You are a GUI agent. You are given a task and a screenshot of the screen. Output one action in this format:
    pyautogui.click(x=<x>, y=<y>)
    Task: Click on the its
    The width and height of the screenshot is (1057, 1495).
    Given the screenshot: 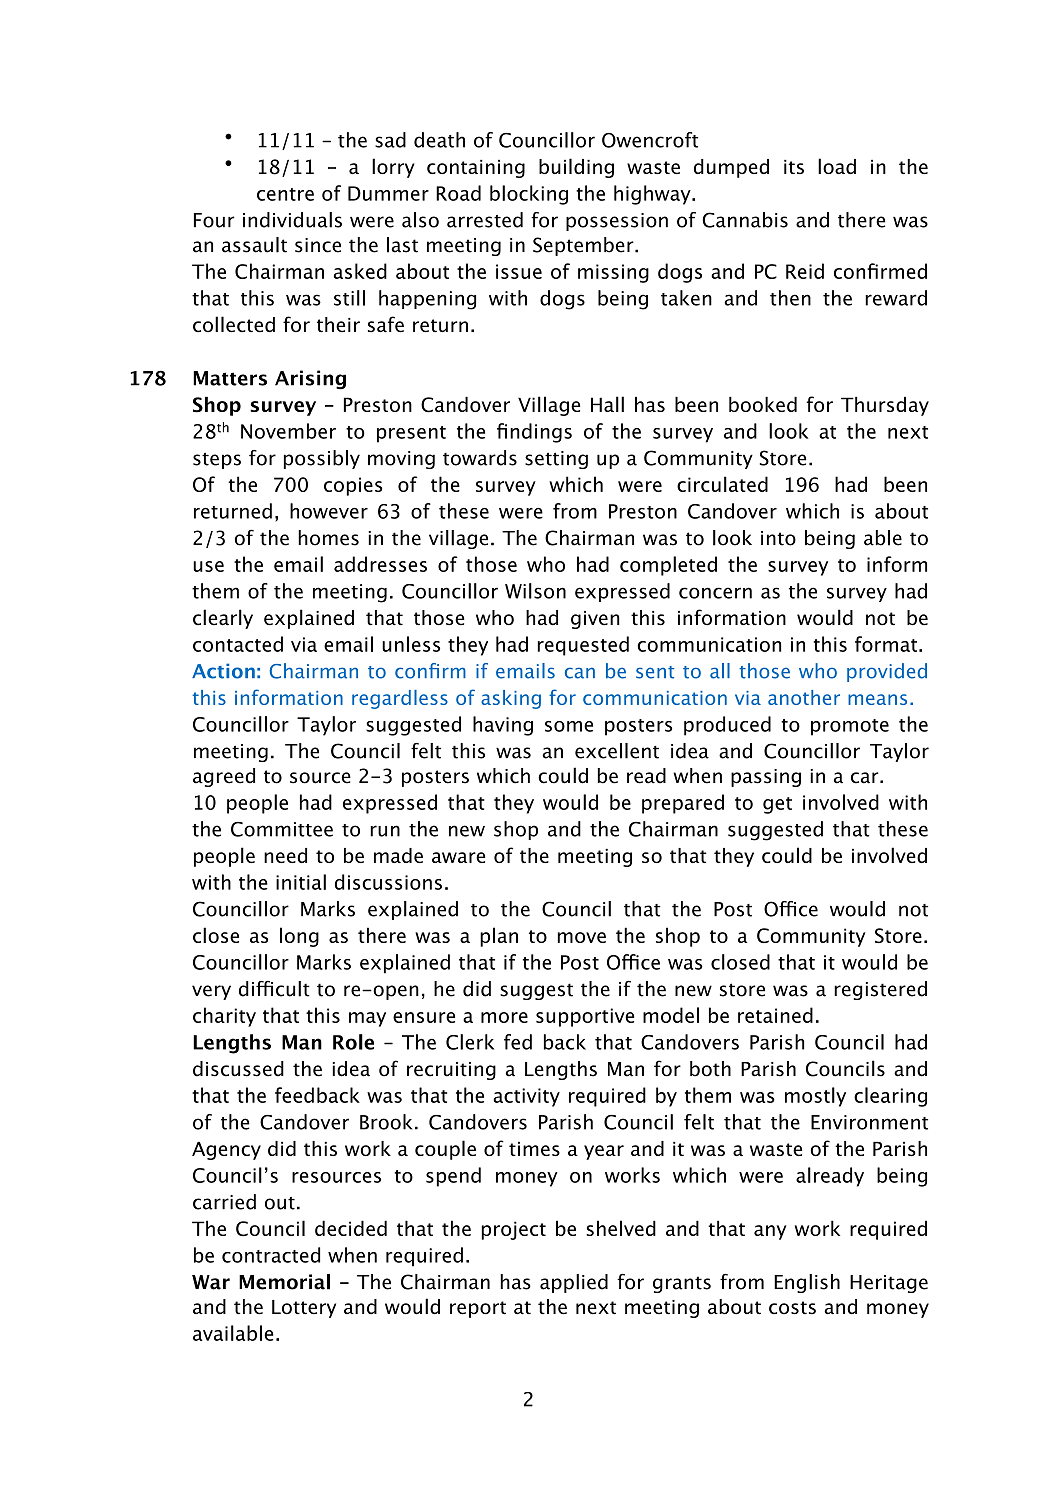 What is the action you would take?
    pyautogui.click(x=794, y=167)
